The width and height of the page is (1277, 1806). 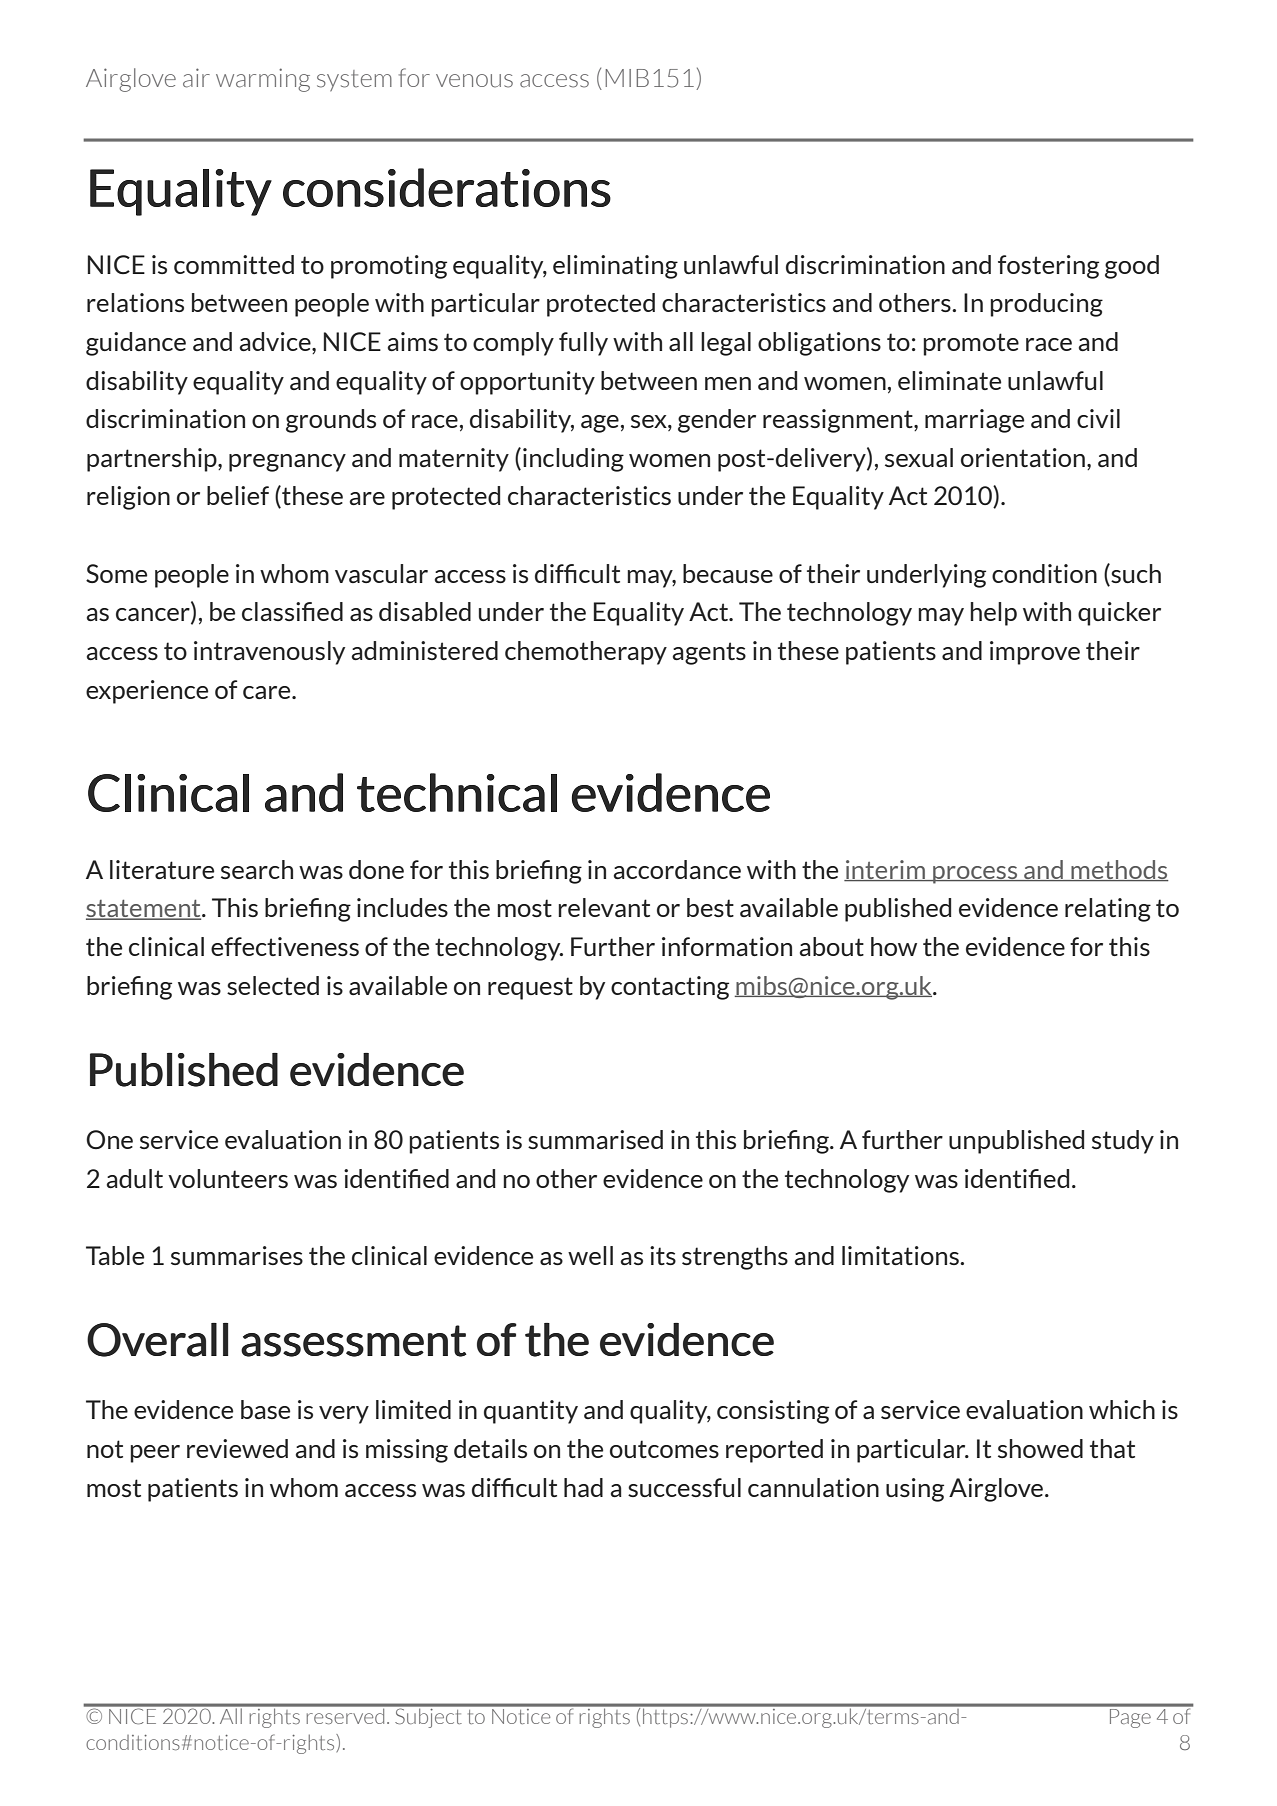 What do you see at coordinates (1048, 267) in the page?
I see `fostering` at bounding box center [1048, 267].
